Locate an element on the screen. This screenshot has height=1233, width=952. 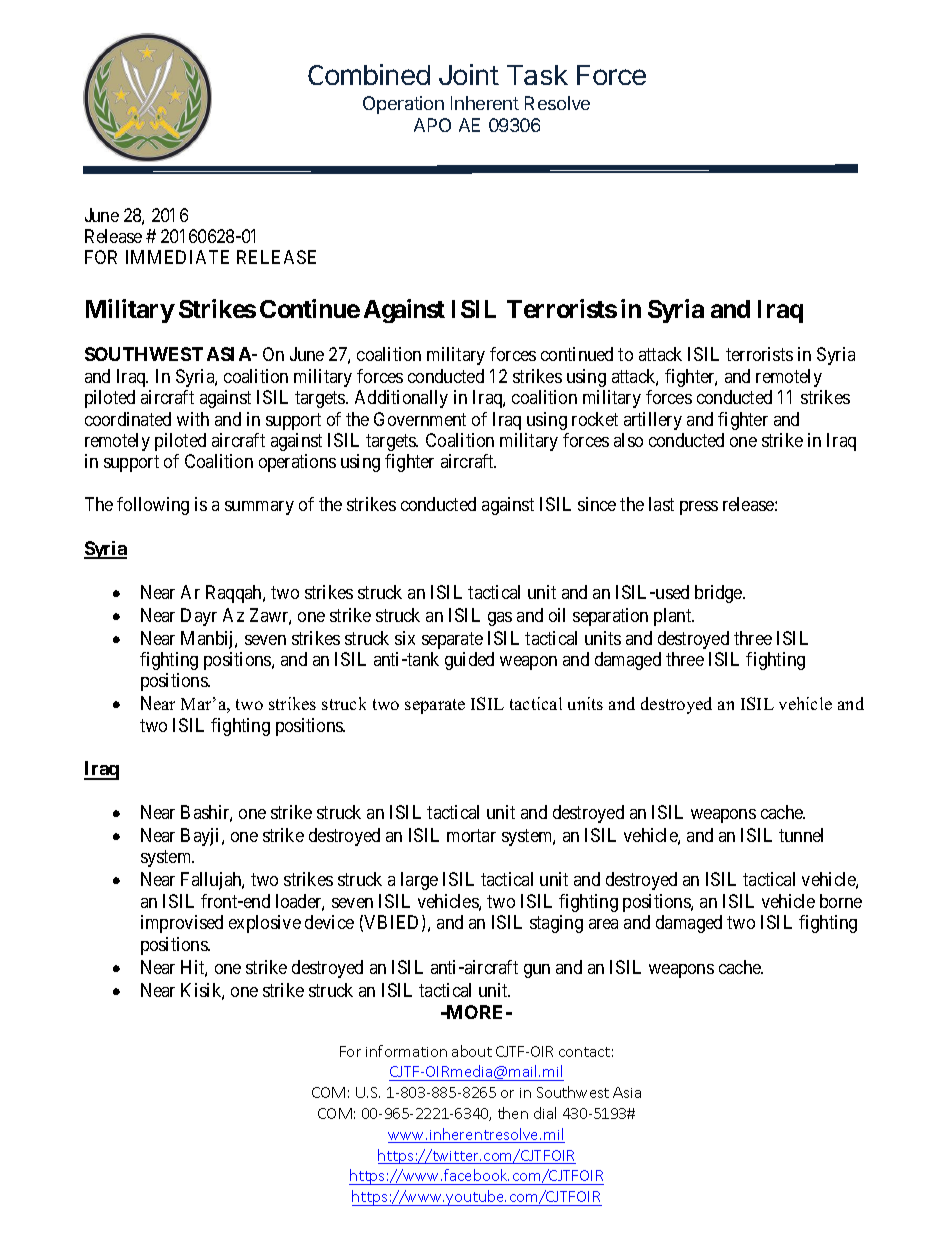
mortar is located at coordinates (471, 835).
